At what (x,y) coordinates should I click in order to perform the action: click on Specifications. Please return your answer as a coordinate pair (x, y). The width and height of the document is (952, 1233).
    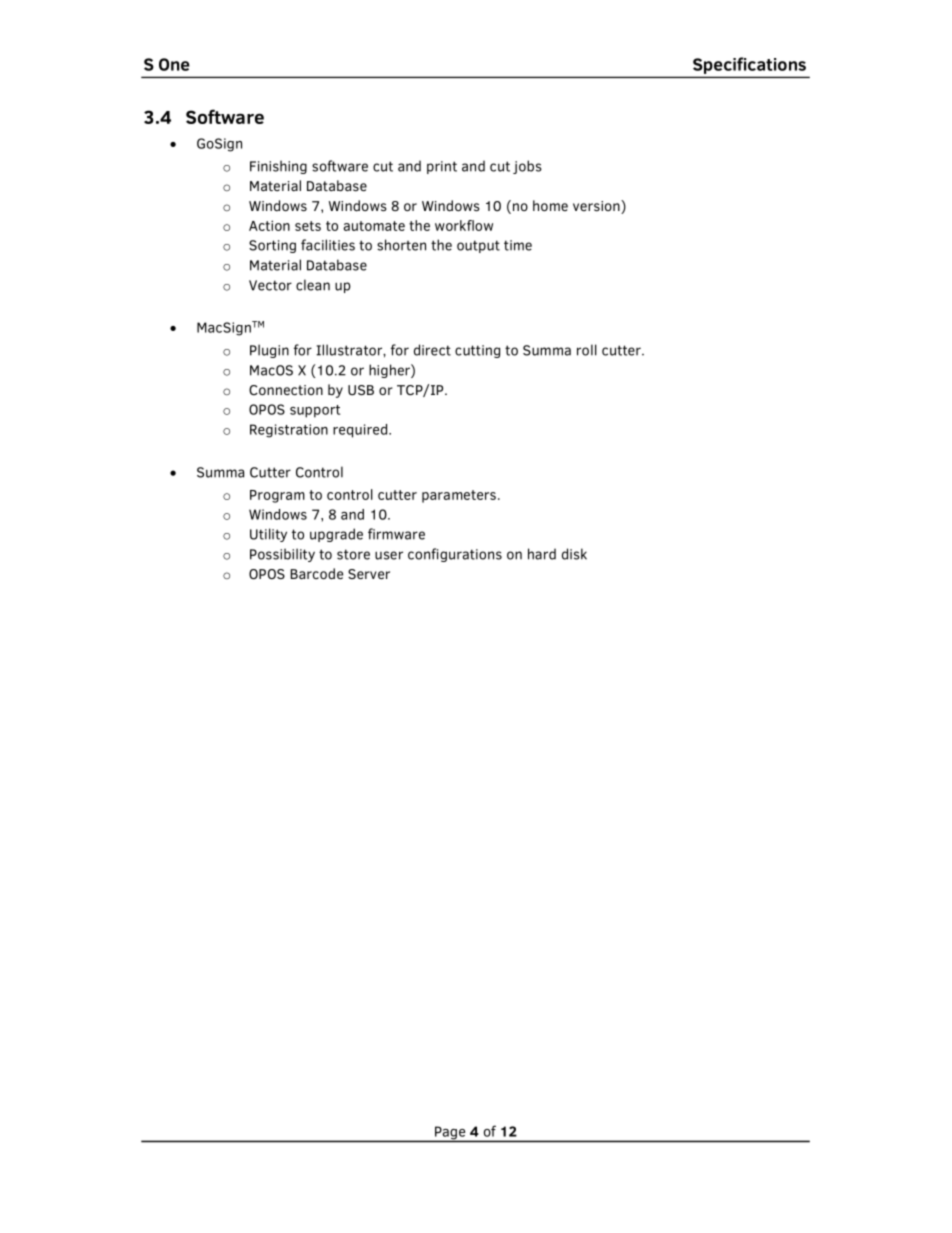
    Looking at the image, I should click on (749, 65).
